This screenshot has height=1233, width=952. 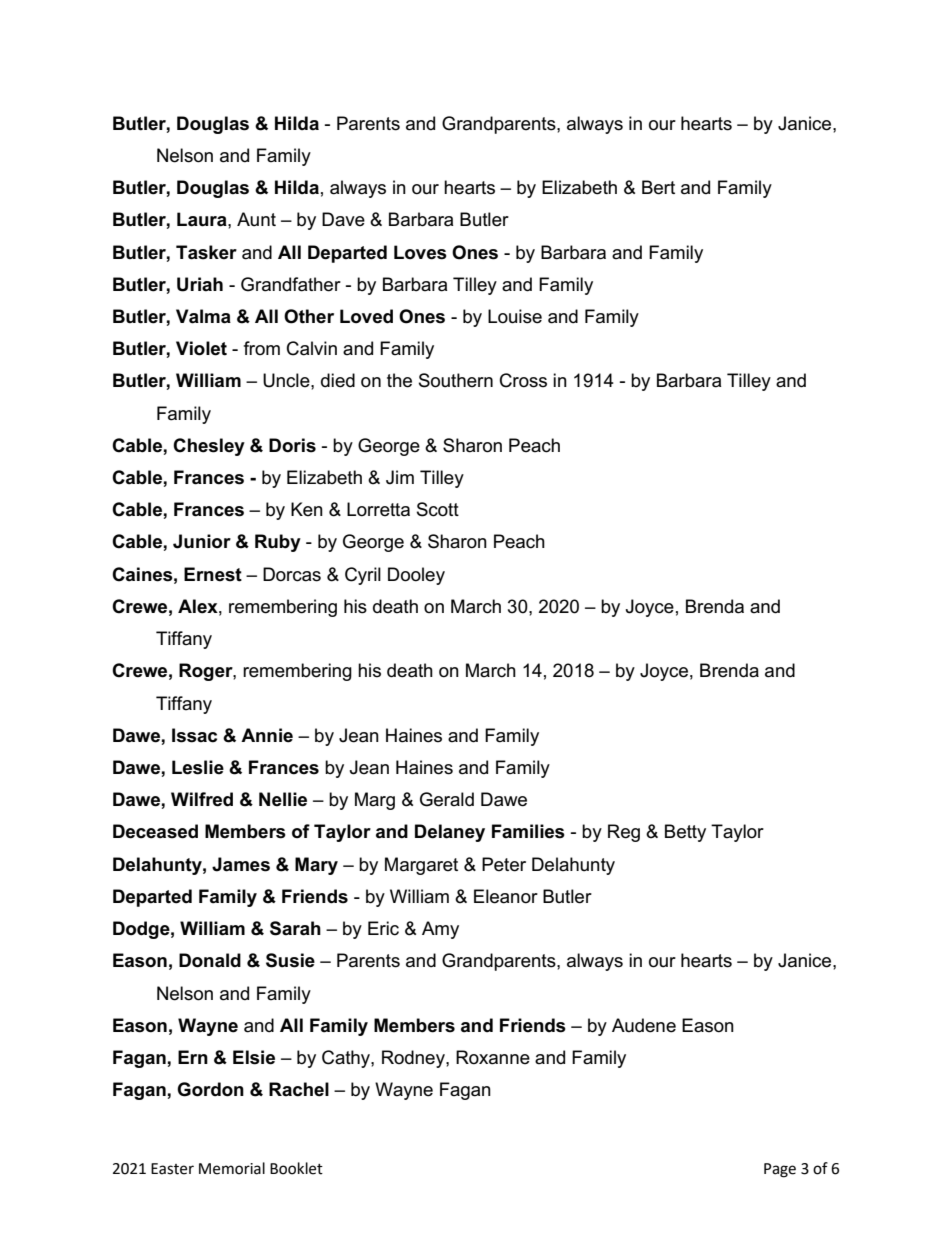 What do you see at coordinates (416, 576) in the screenshot?
I see `Dooley` at bounding box center [416, 576].
